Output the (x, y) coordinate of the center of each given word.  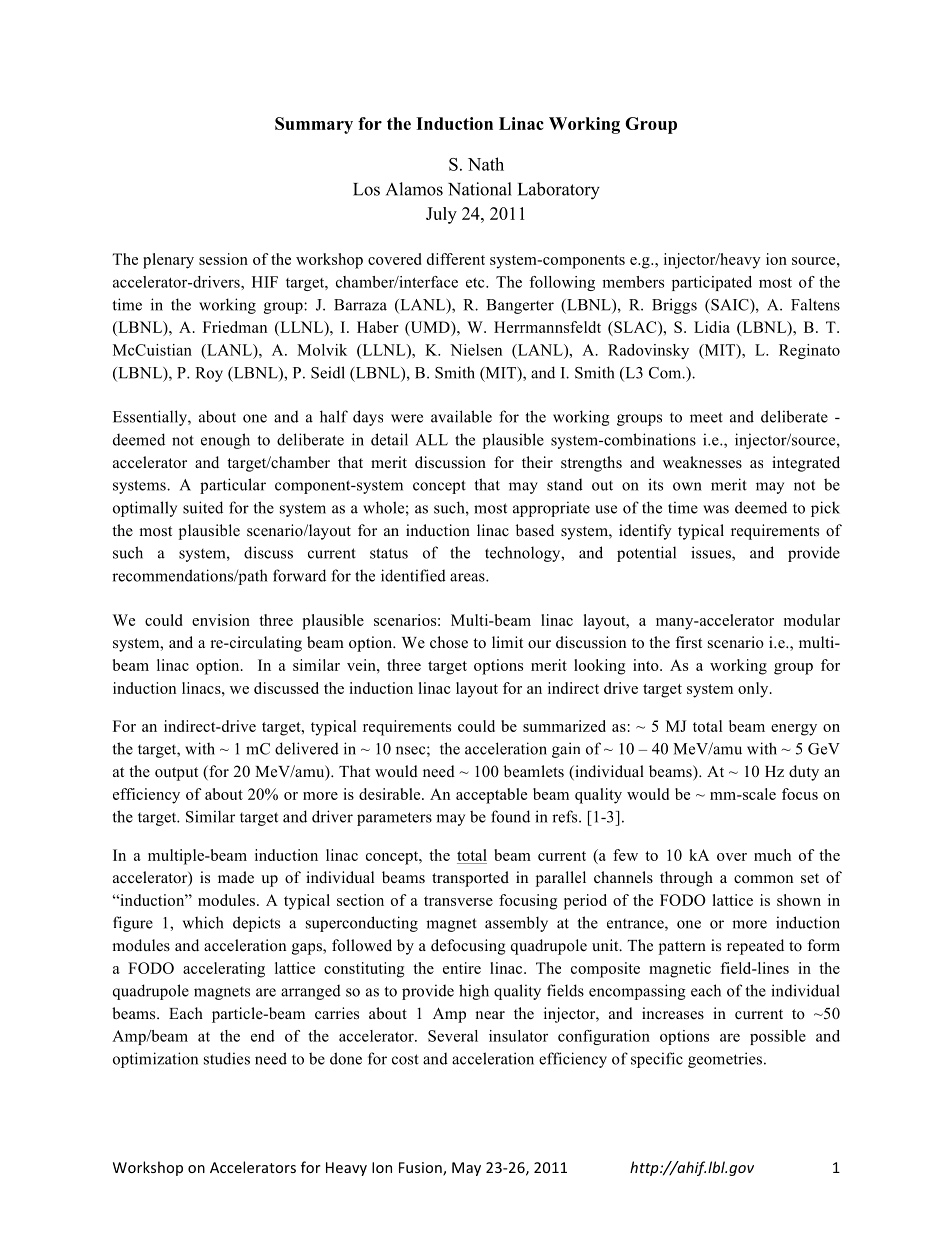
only (754, 690)
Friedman (235, 327)
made (236, 877)
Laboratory (559, 191)
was (716, 509)
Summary (314, 125)
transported (470, 879)
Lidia (712, 327)
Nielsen (476, 350)
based (535, 530)
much (772, 855)
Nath (486, 164)
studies (227, 1058)
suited (203, 507)
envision (221, 620)
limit (507, 642)
